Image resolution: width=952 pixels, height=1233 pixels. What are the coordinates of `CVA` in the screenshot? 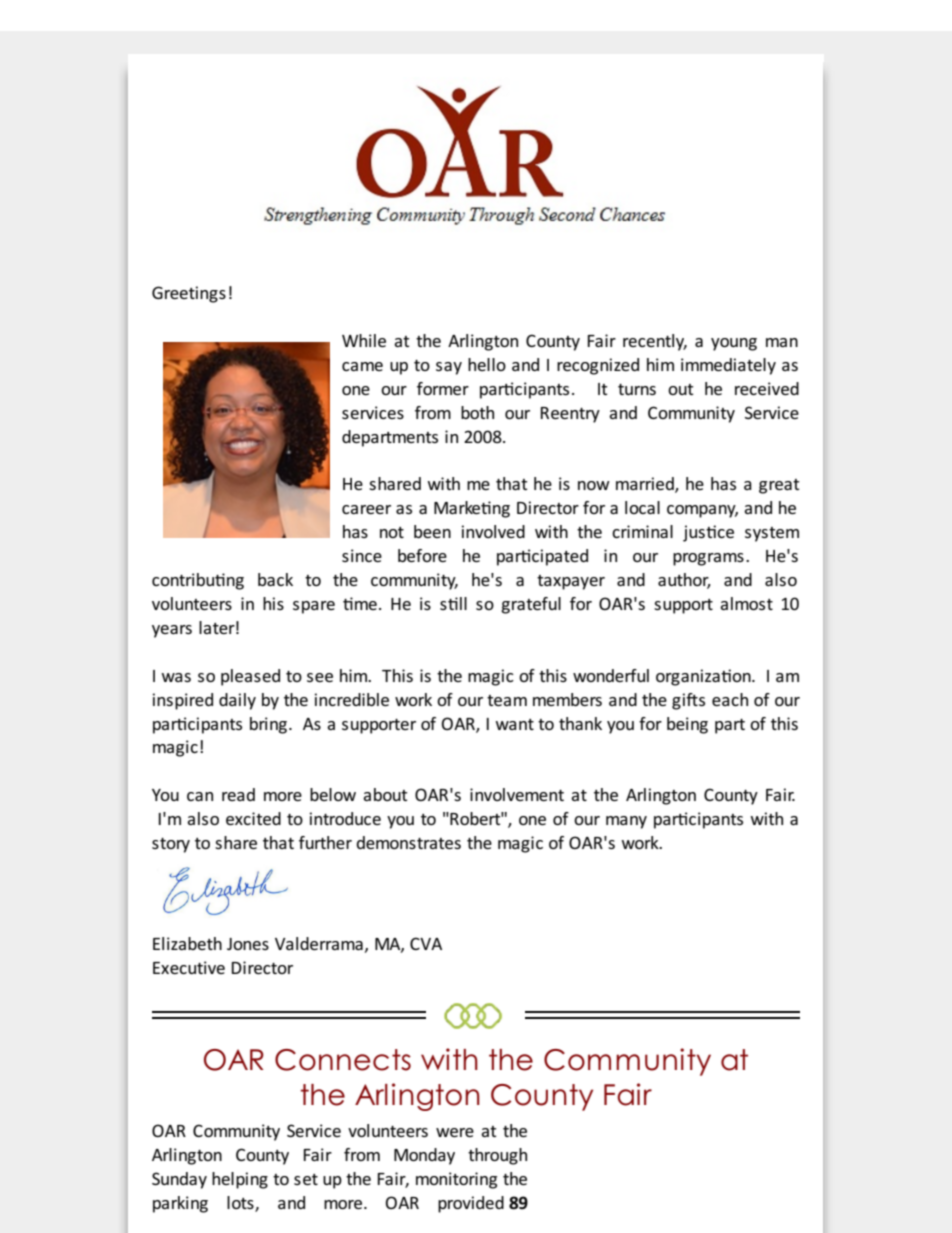 It's located at (426, 943).
